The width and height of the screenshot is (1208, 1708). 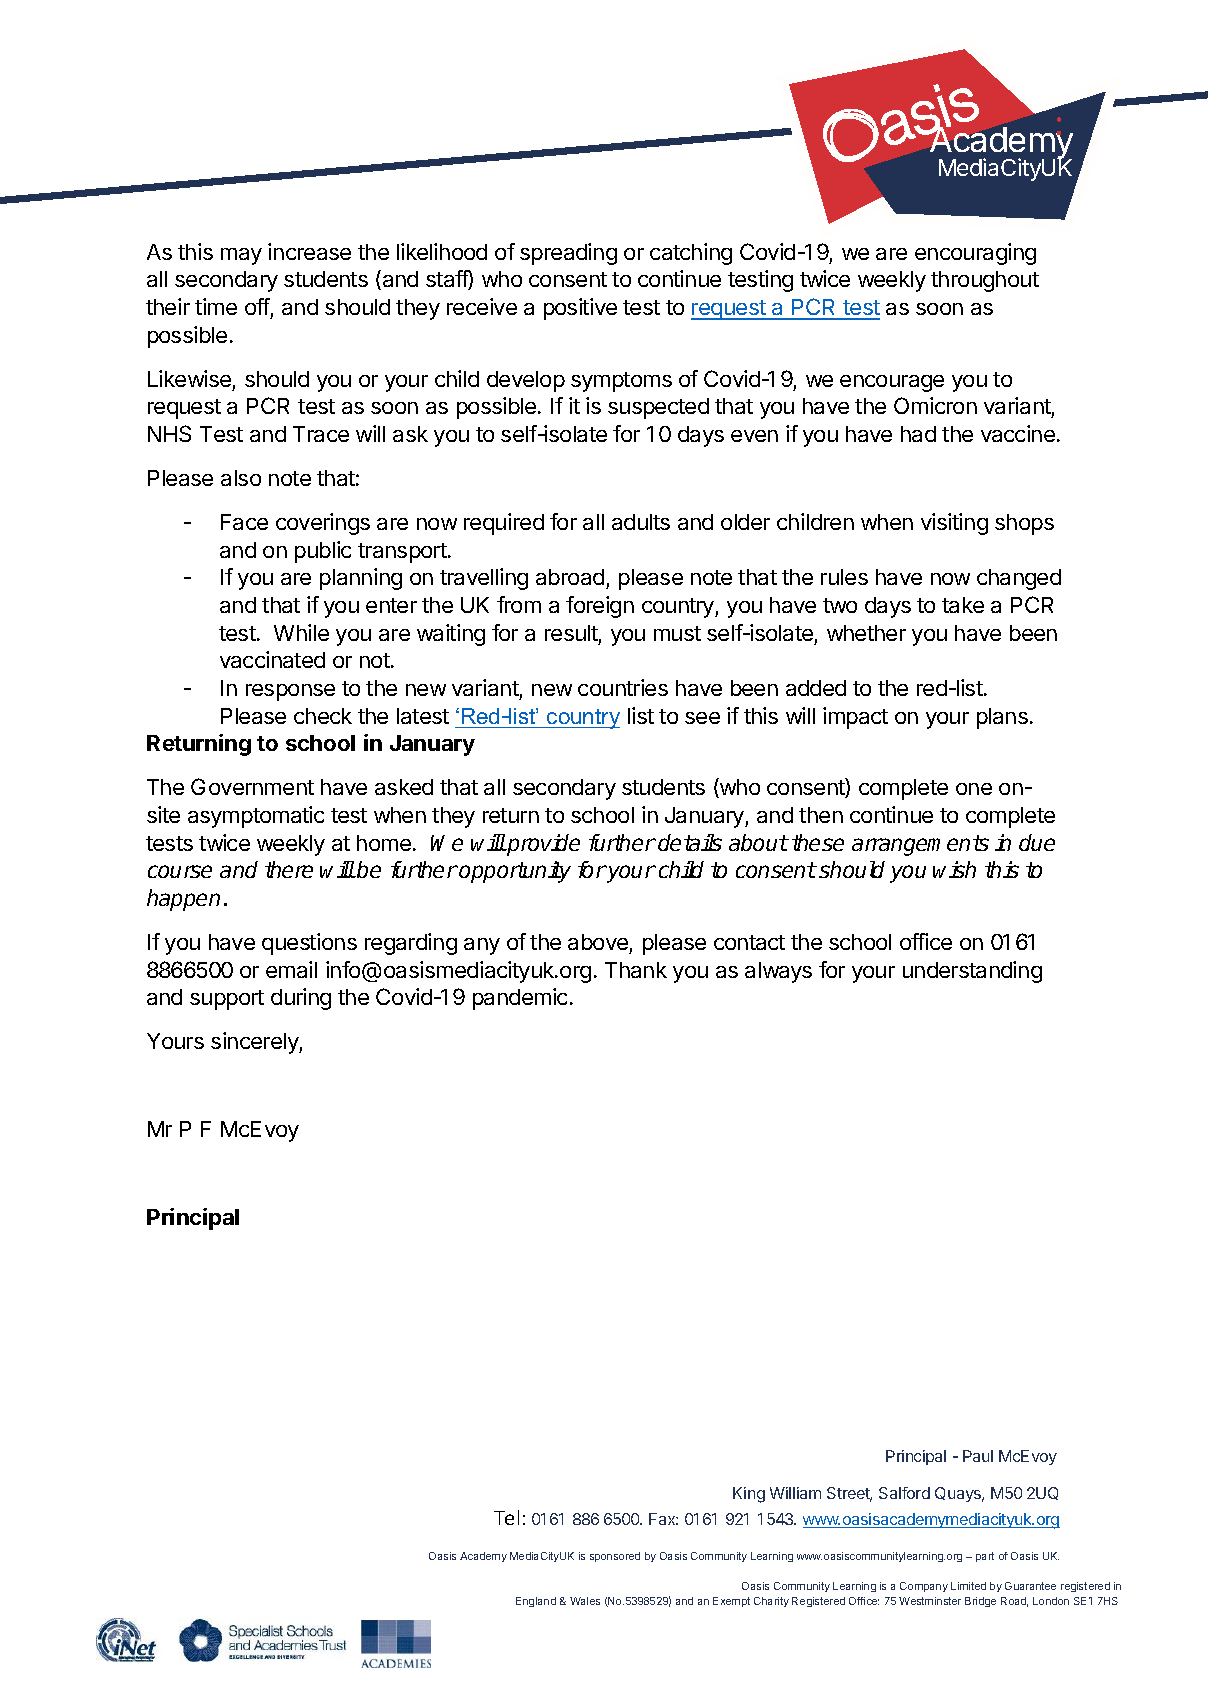 I want to click on Tel, so click(x=506, y=1517).
